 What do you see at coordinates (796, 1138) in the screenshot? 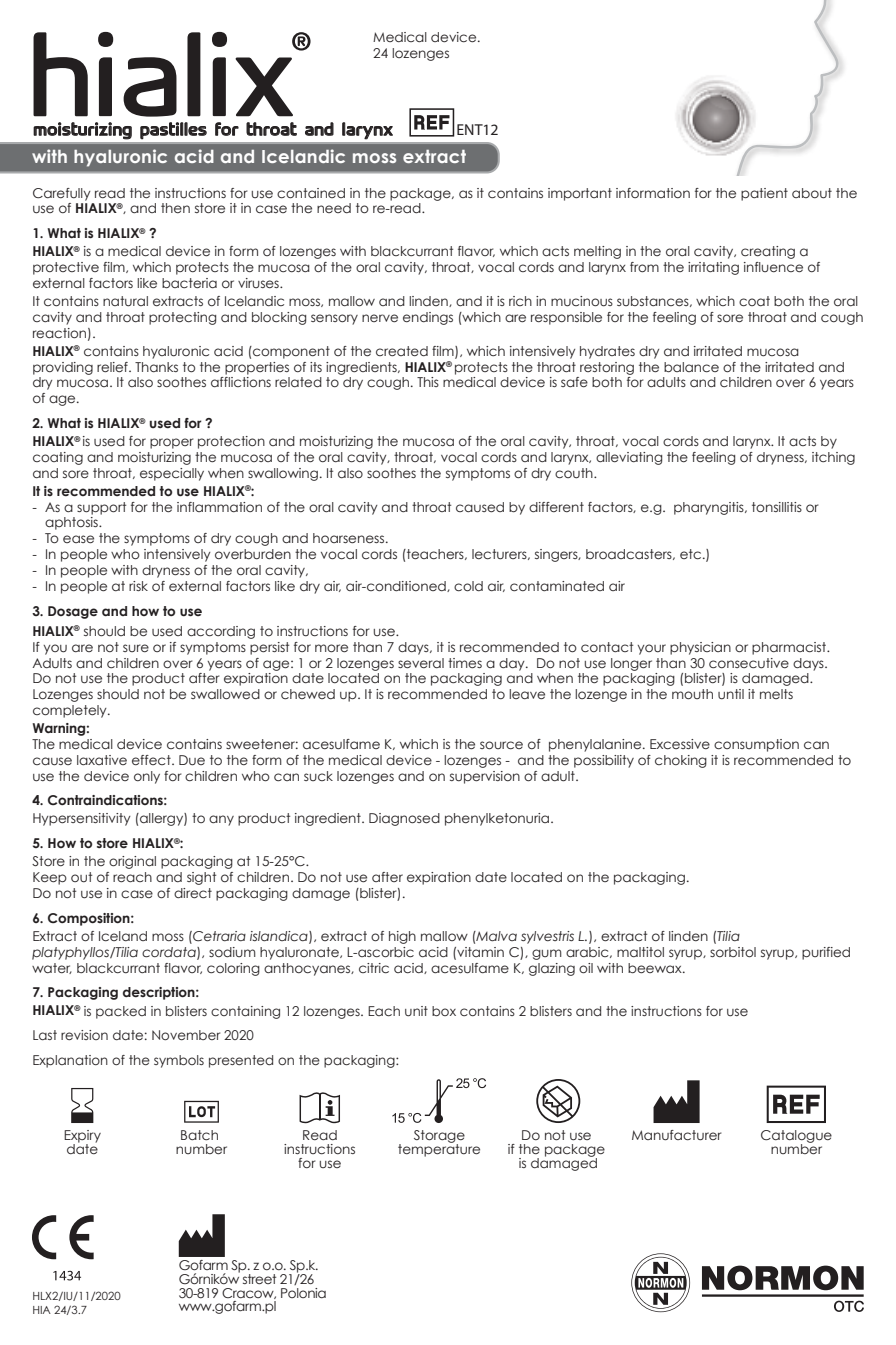
I see `Catalogue` at bounding box center [796, 1138].
